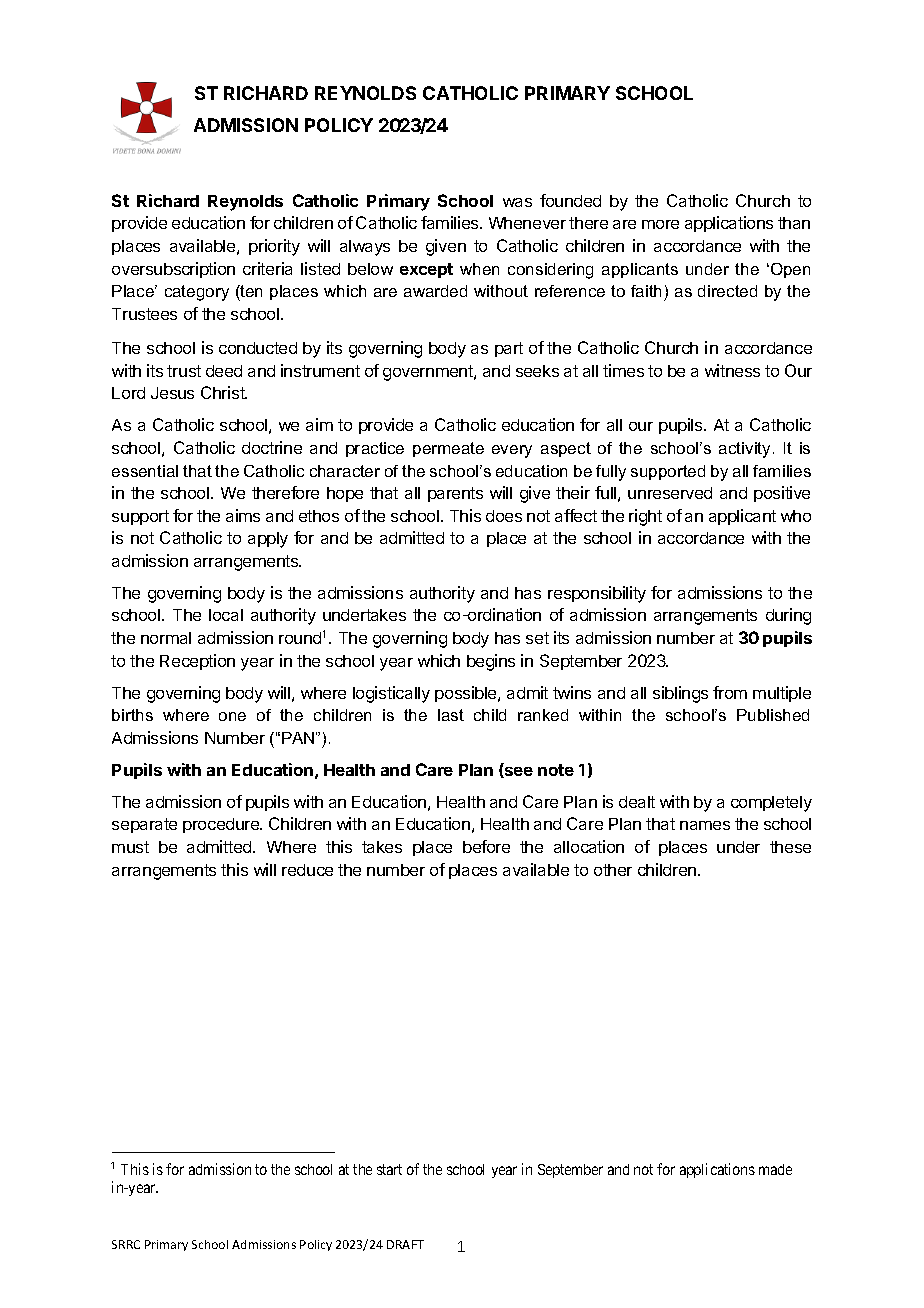 The width and height of the screenshot is (924, 1308). What do you see at coordinates (451, 715) in the screenshot?
I see `last` at bounding box center [451, 715].
